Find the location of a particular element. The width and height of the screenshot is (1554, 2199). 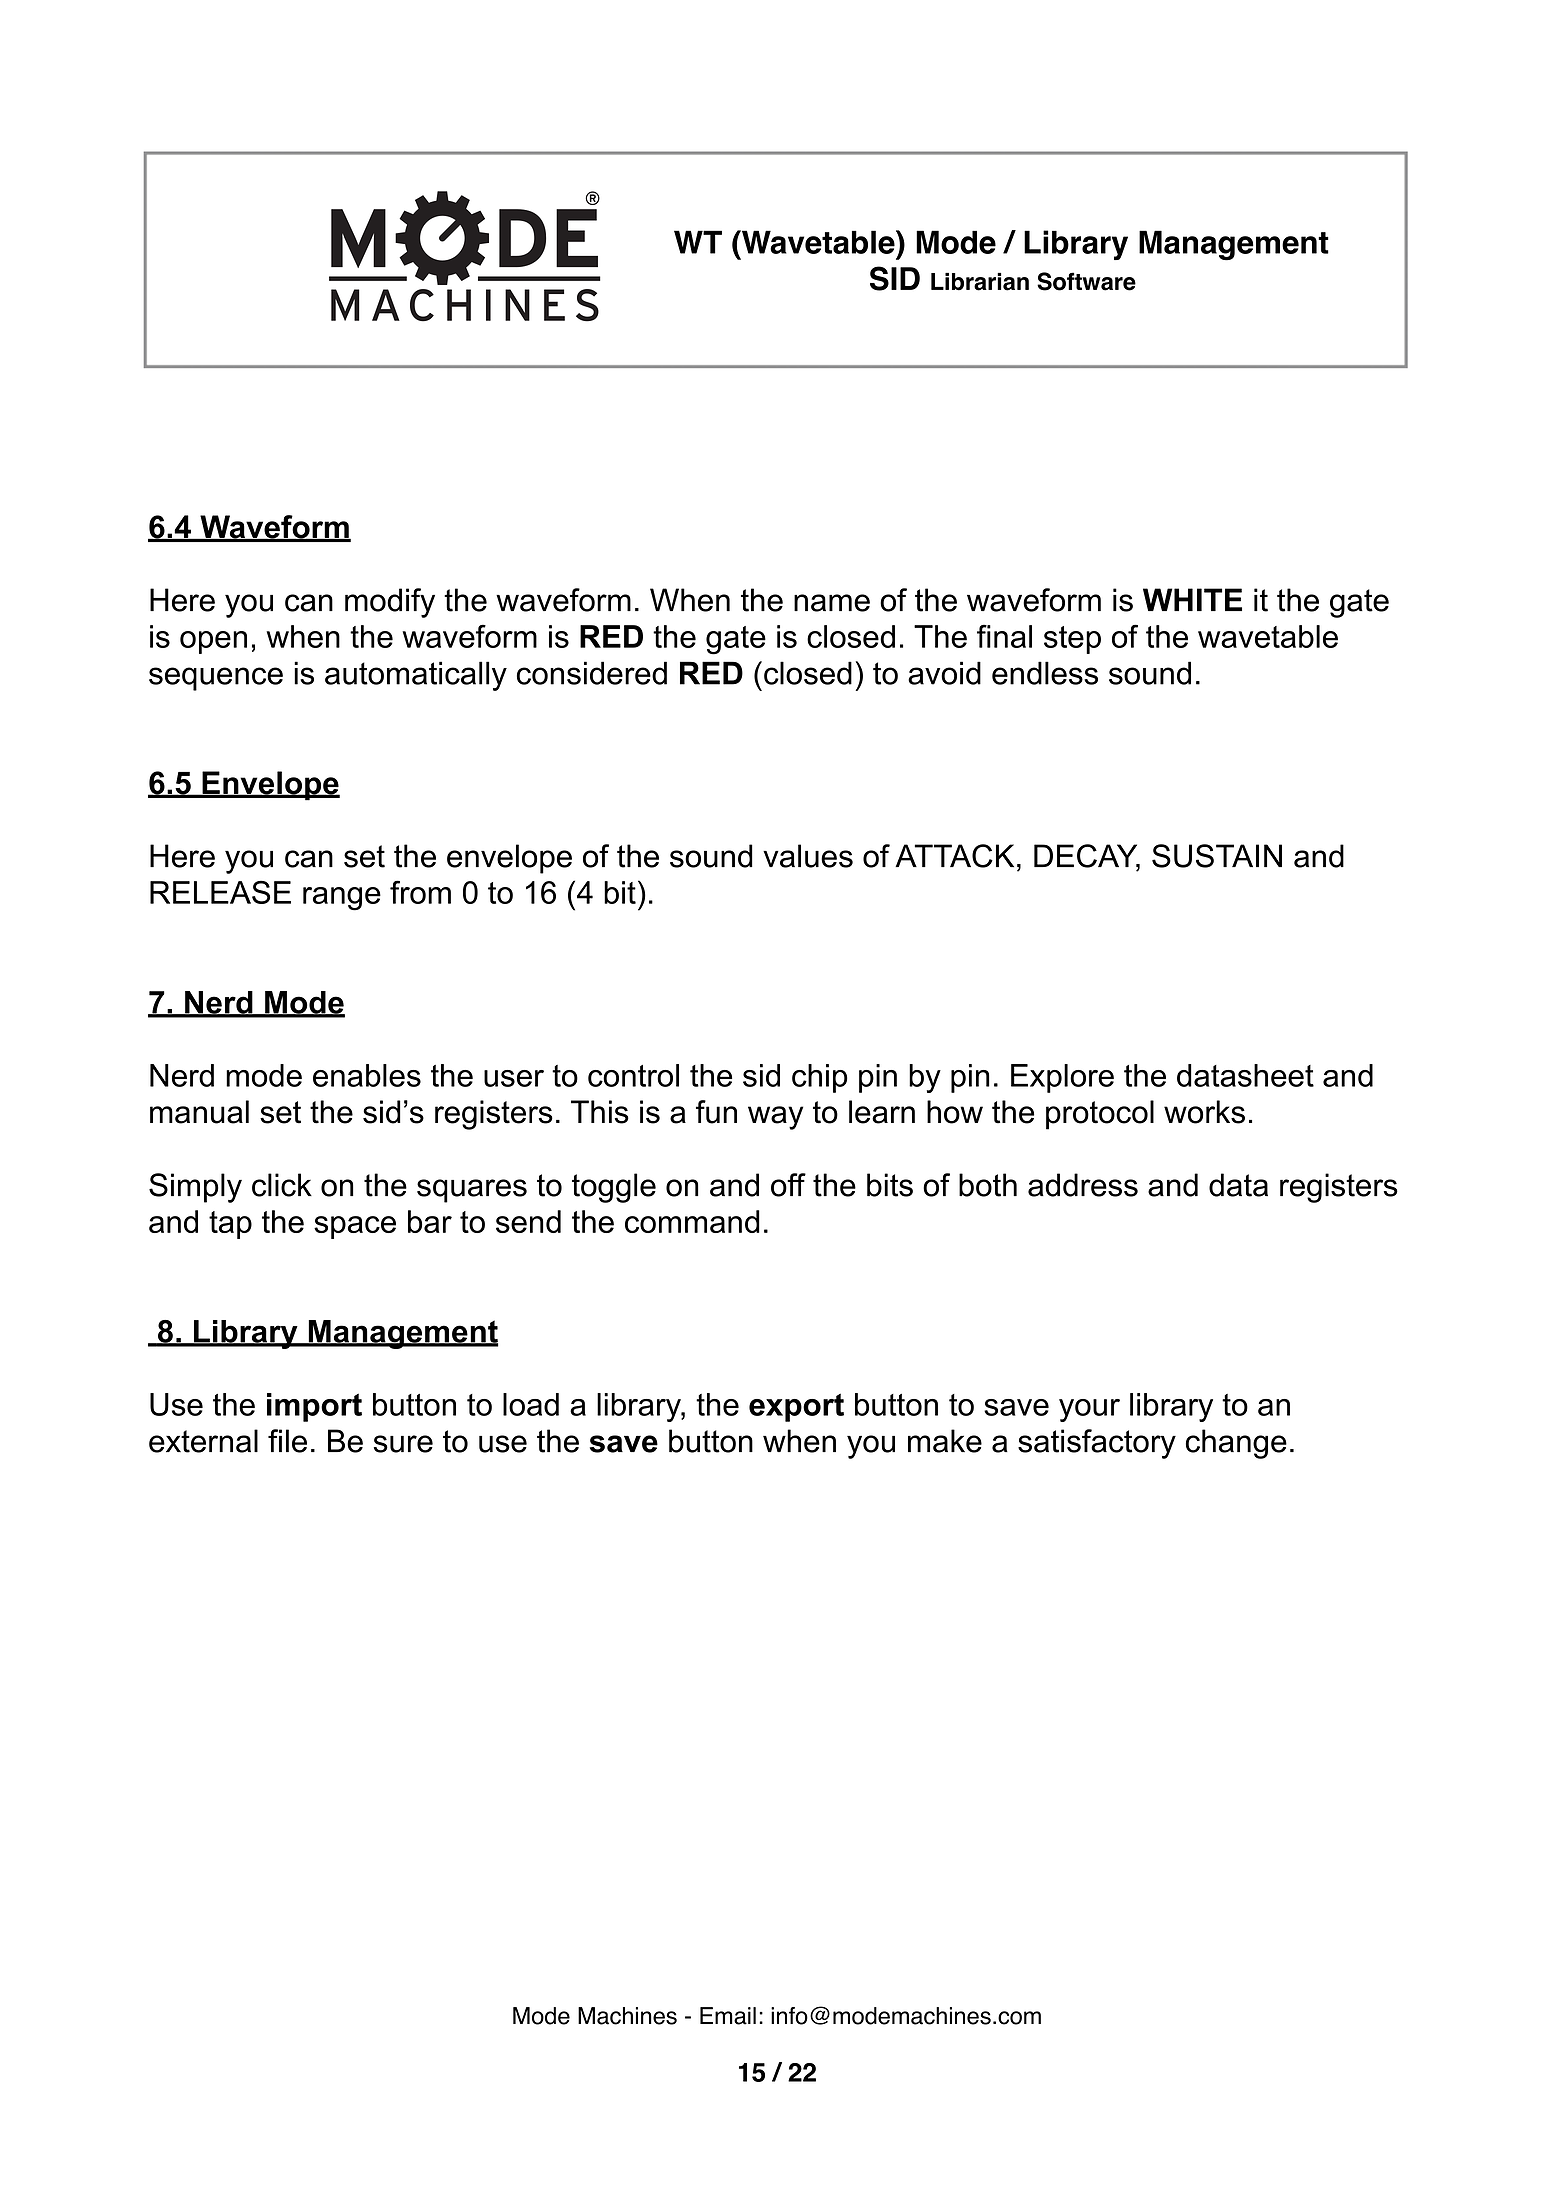

fun is located at coordinates (716, 1112).
